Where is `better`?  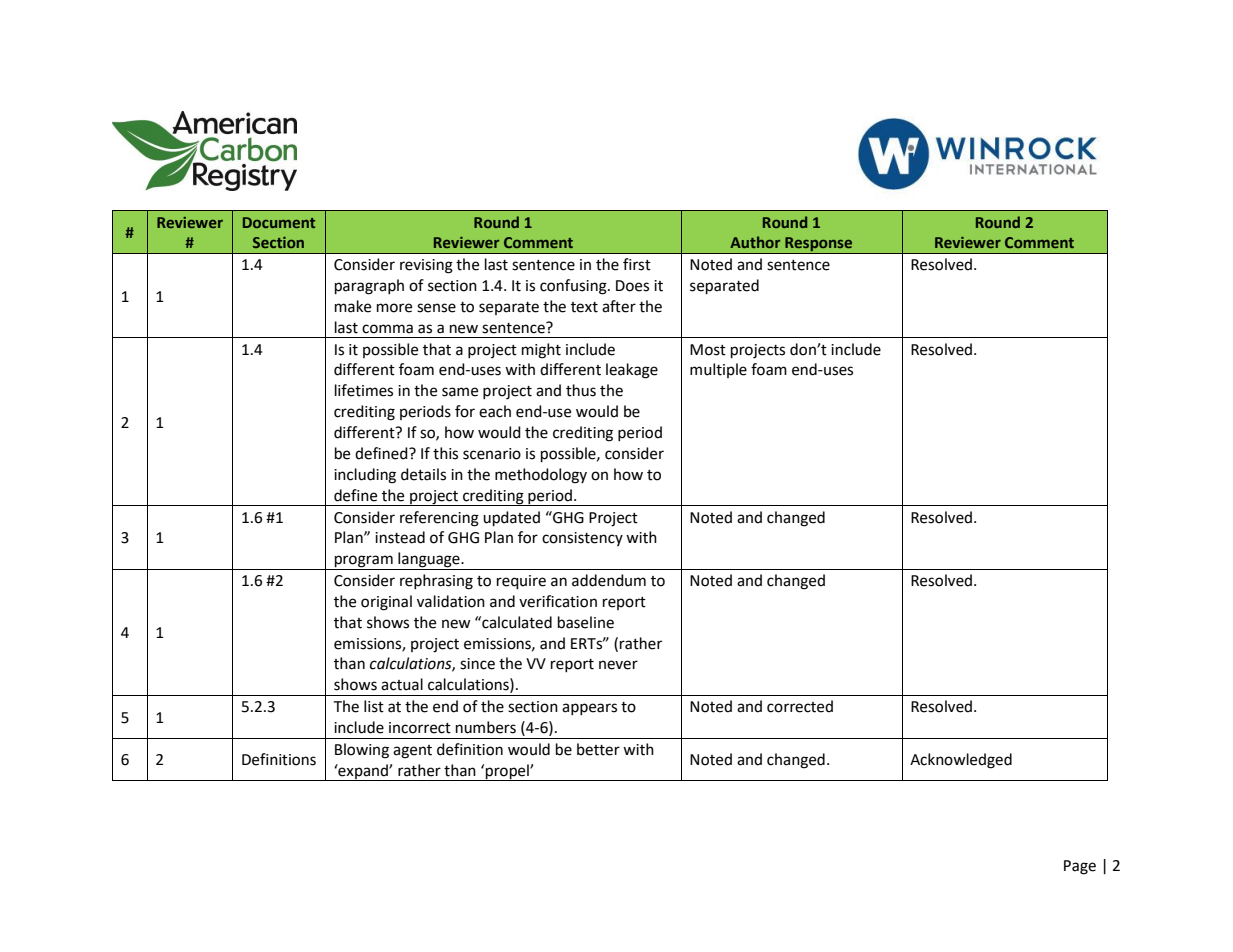
better is located at coordinates (598, 749).
